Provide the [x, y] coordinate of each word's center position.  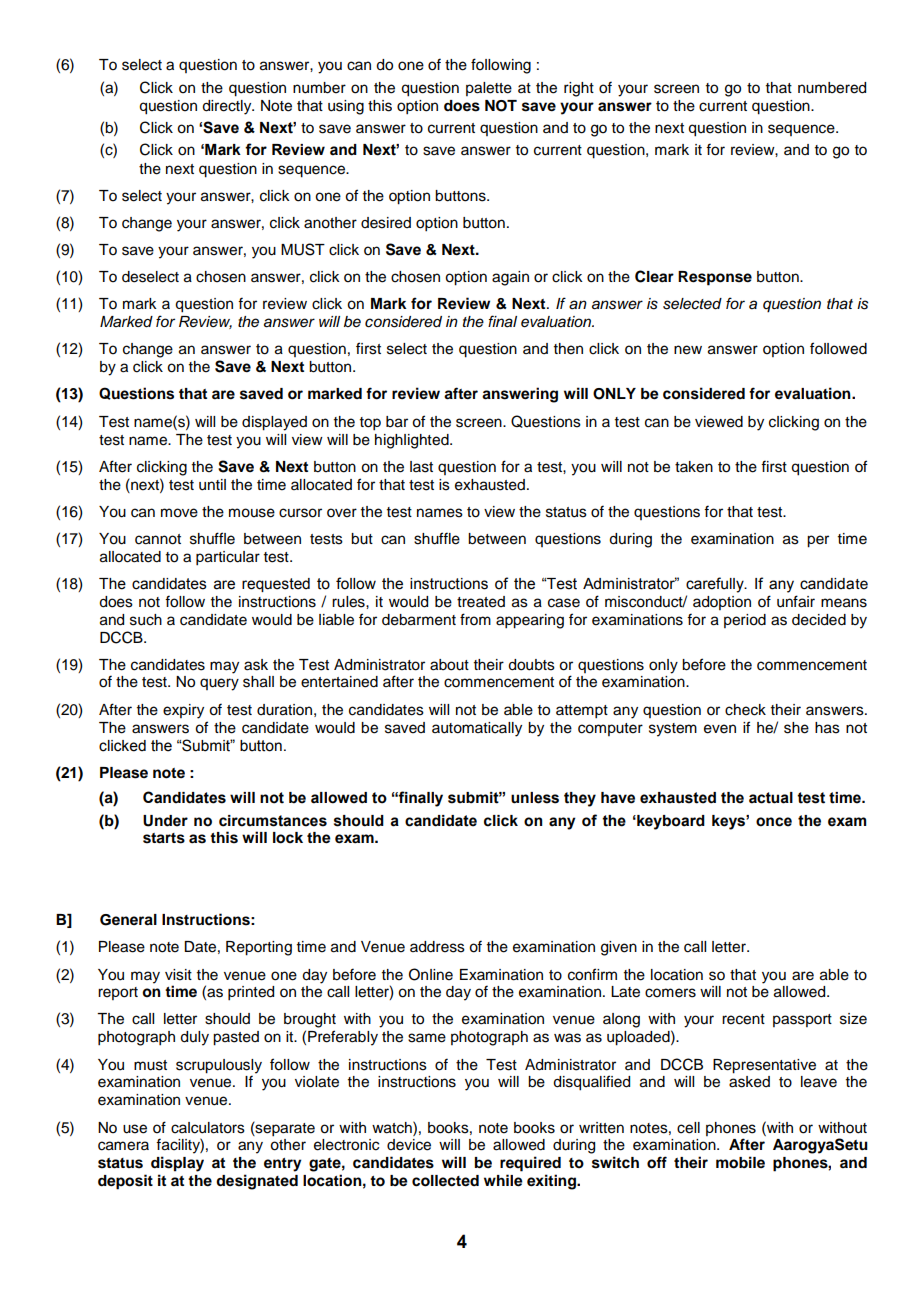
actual [771, 798]
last [421, 467]
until [212, 485]
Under [165, 821]
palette [489, 89]
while [503, 1180]
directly [228, 107]
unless [535, 798]
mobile [740, 1162]
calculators [208, 1128]
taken [694, 467]
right [579, 89]
